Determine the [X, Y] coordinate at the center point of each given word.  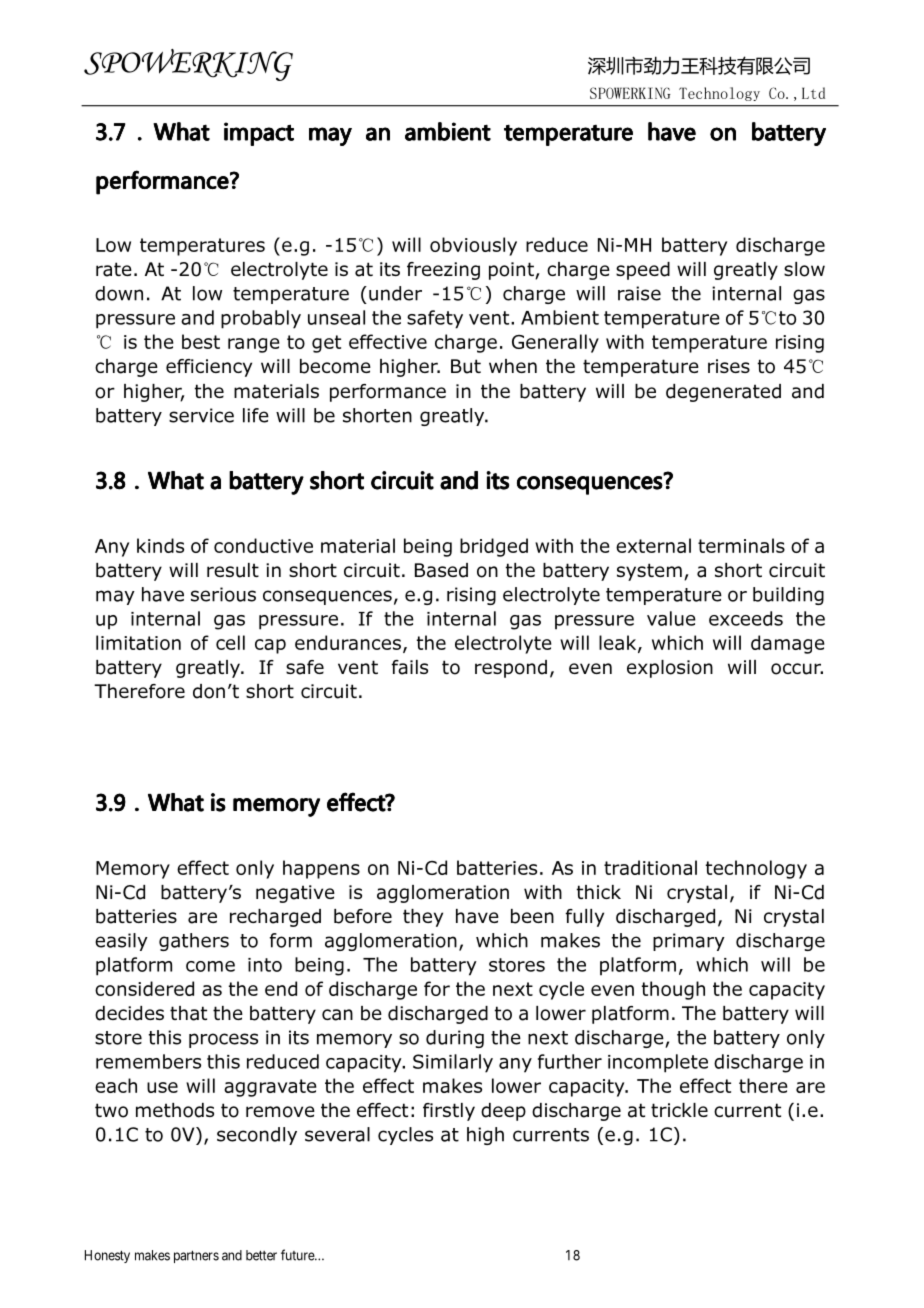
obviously [473, 246]
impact [259, 134]
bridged [494, 547]
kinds [160, 545]
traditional [650, 867]
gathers [194, 942]
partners [196, 1256]
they [423, 918]
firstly [449, 1112]
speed [643, 271]
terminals [741, 545]
